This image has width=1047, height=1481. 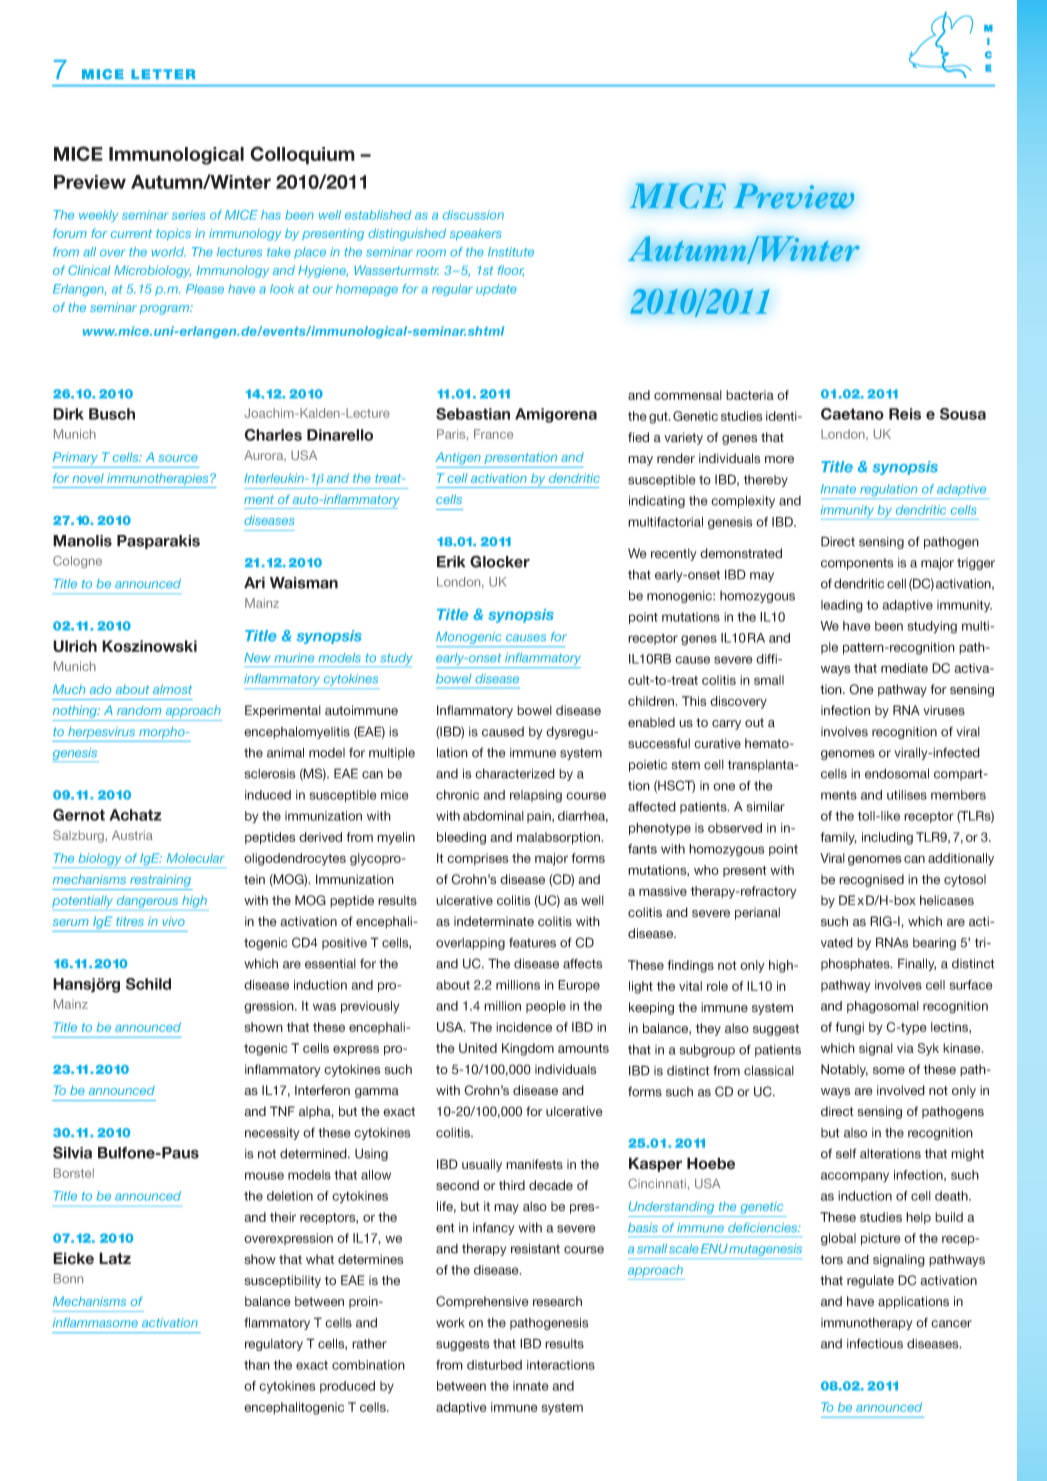 What do you see at coordinates (750, 395) in the image?
I see `bacteria` at bounding box center [750, 395].
